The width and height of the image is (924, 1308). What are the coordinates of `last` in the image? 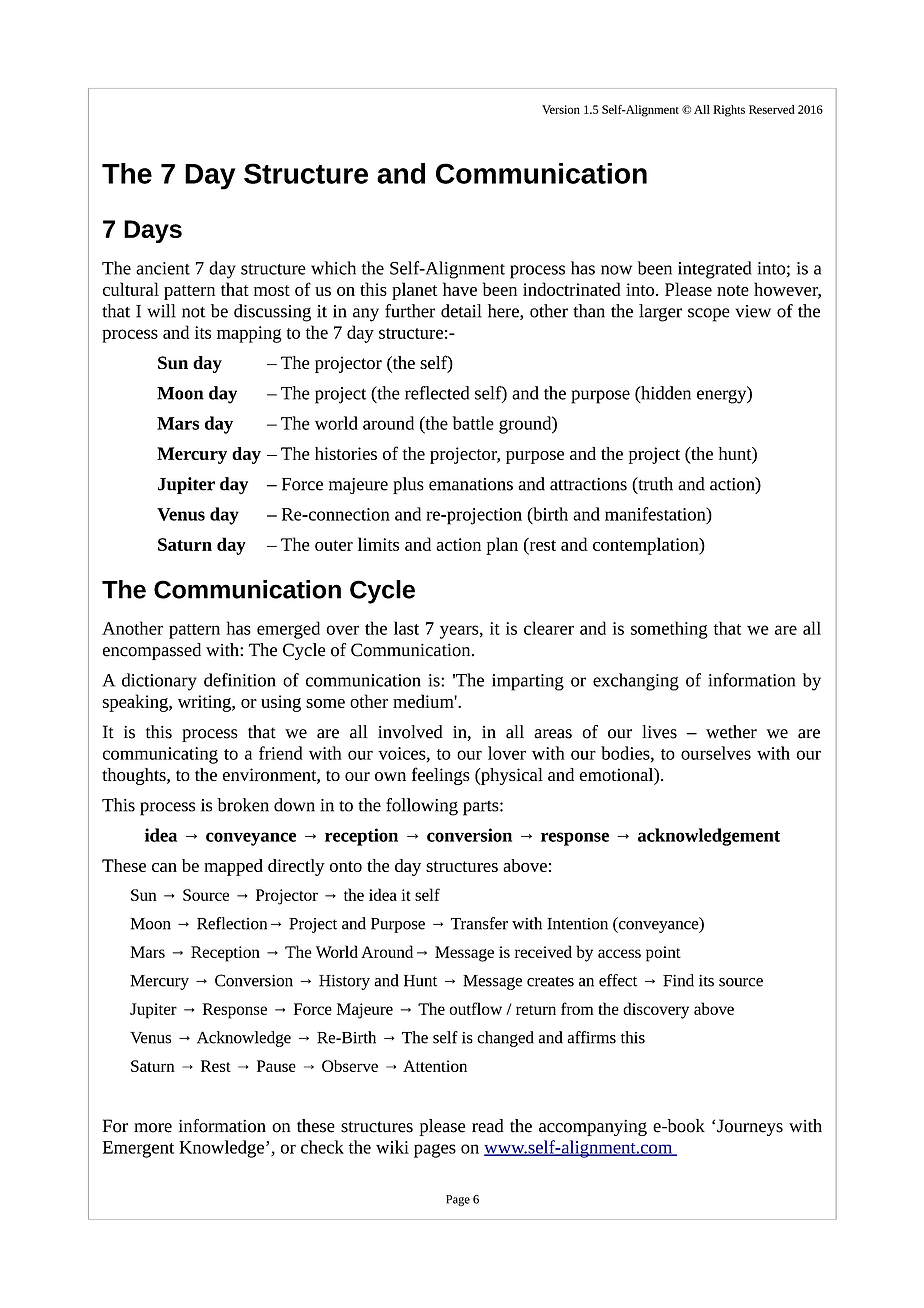 It's located at (406, 628).
